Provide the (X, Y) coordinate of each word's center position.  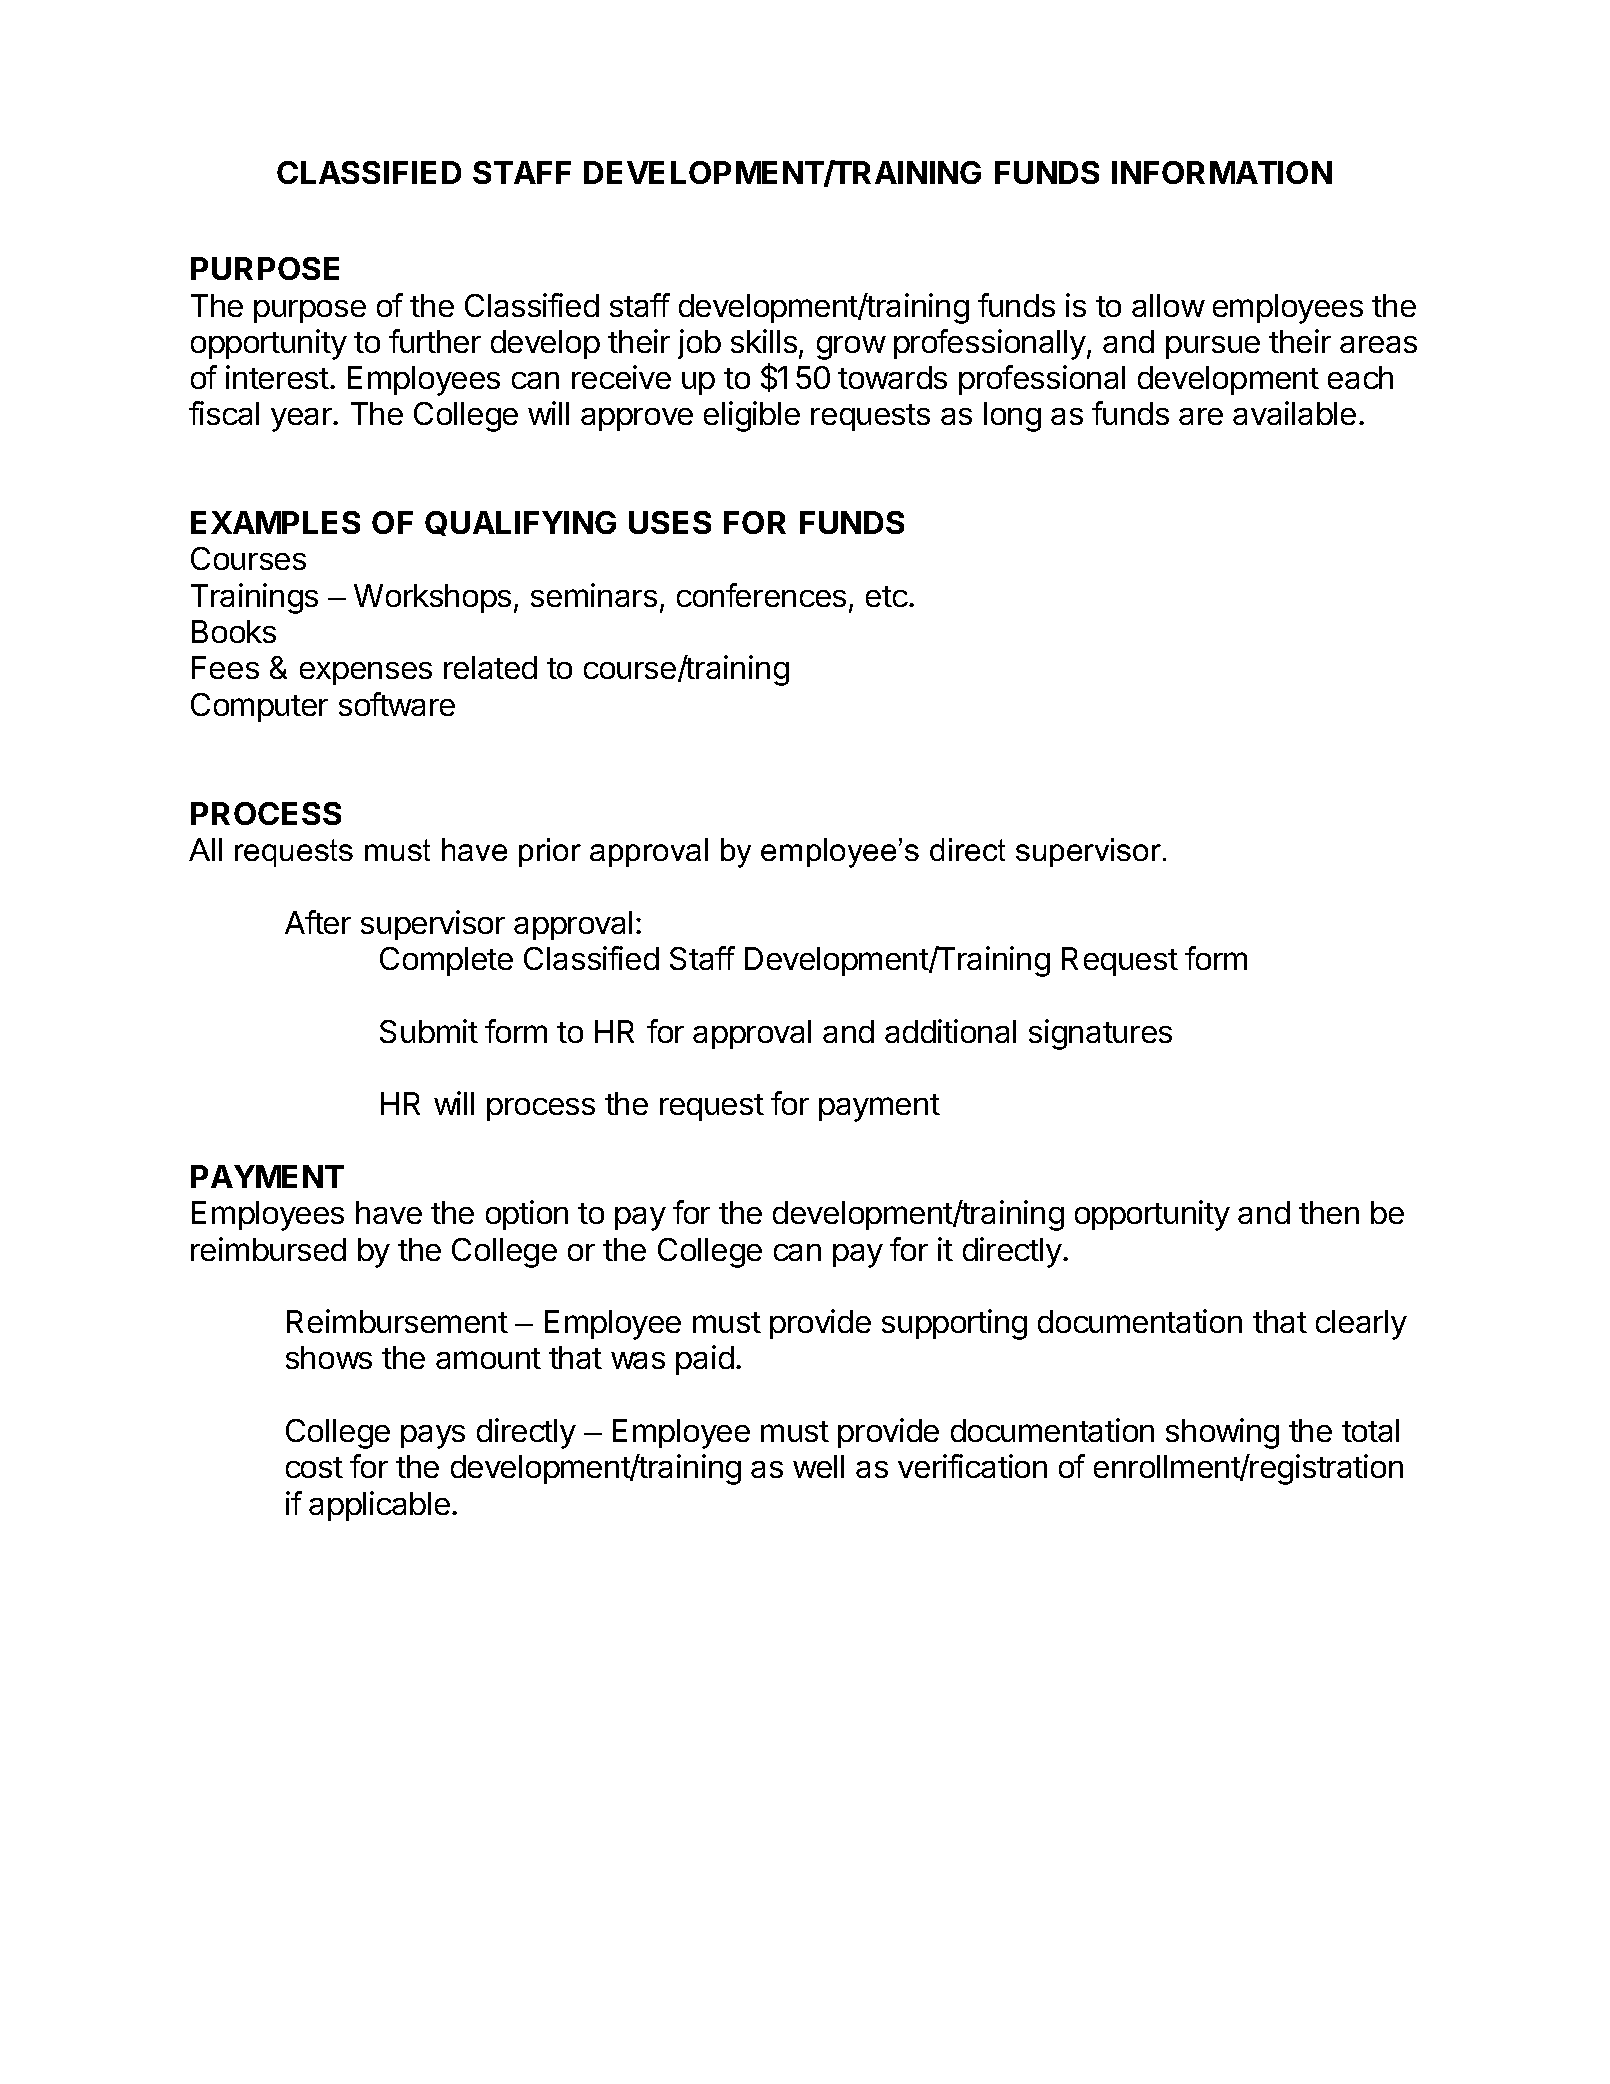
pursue (1213, 347)
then (1329, 1212)
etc (887, 596)
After (318, 922)
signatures (1100, 1034)
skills (764, 341)
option (527, 1215)
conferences (761, 595)
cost (314, 1467)
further (435, 341)
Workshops (432, 598)
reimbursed (268, 1249)
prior (550, 852)
